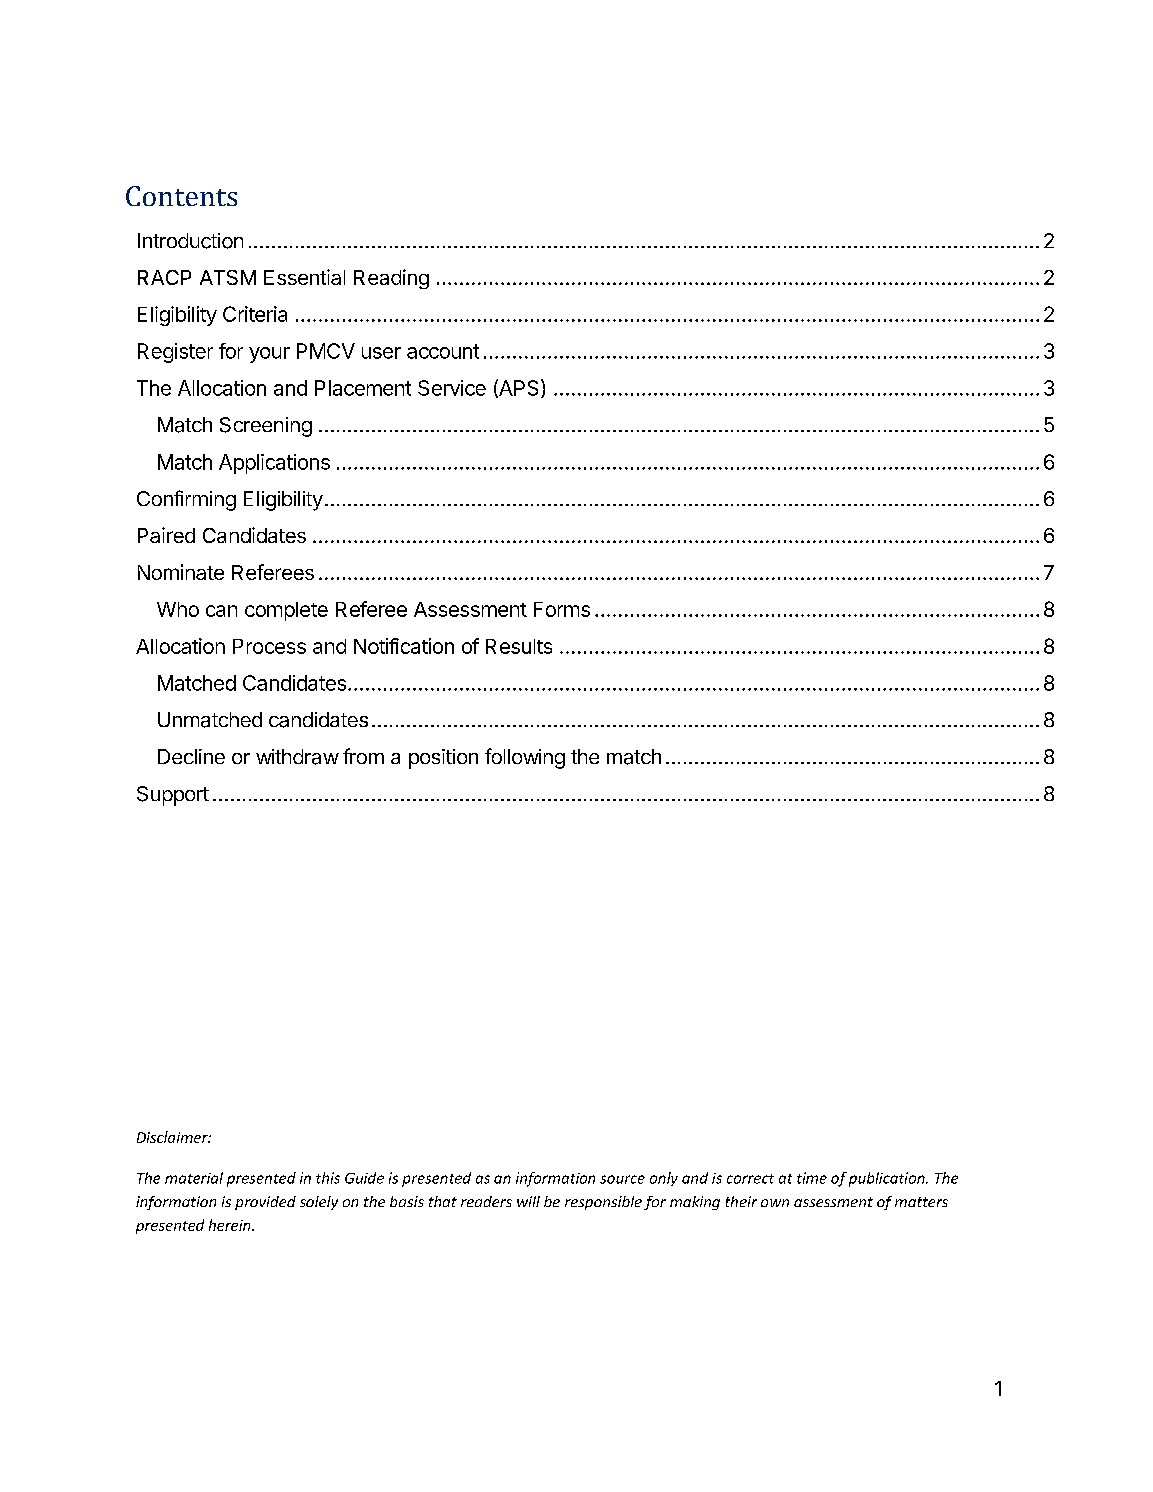 Image resolution: width=1153 pixels, height=1492 pixels. I want to click on Essential, so click(304, 277).
